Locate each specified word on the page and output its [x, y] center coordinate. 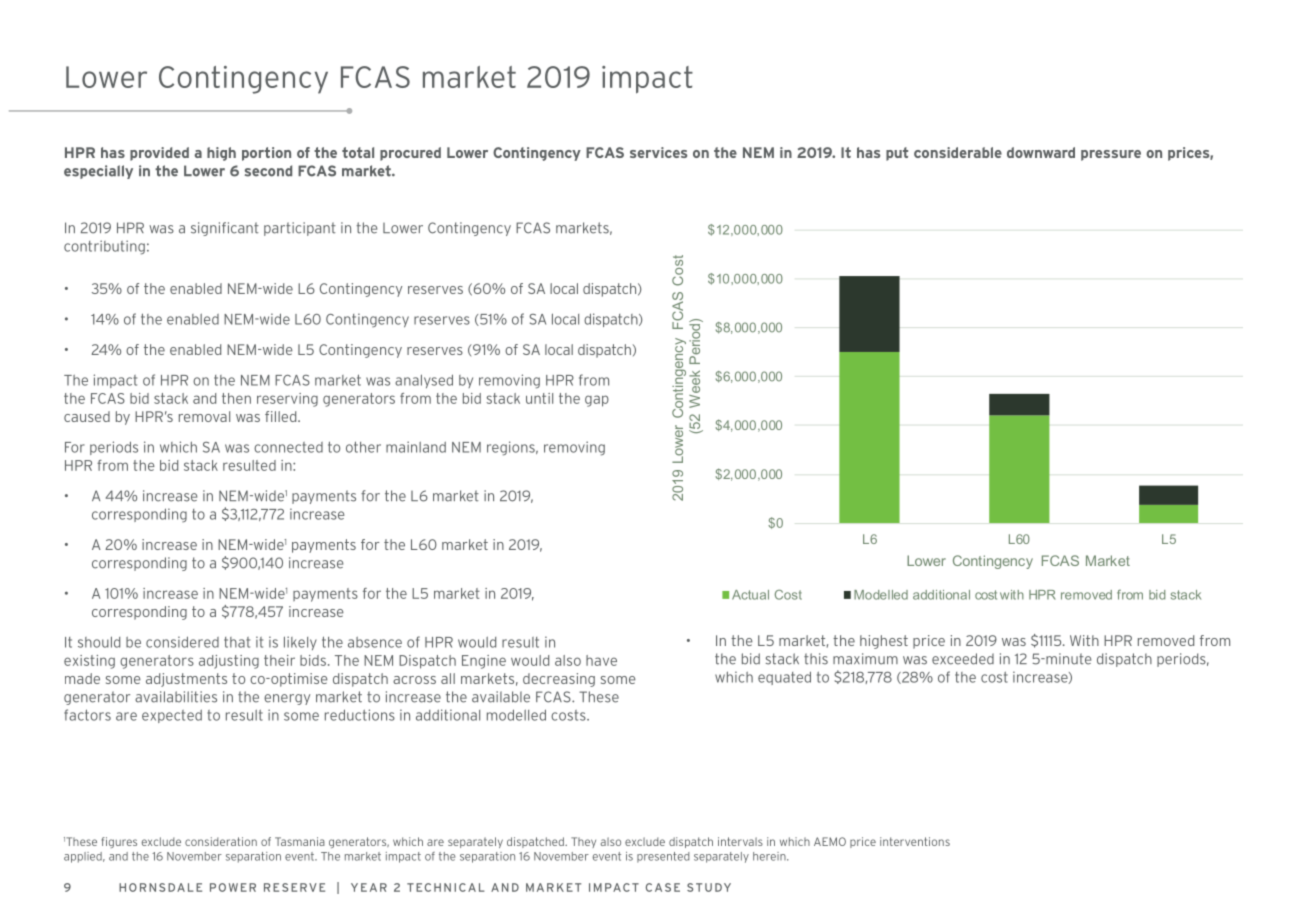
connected [288, 447]
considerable [958, 152]
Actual [750, 595]
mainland [416, 447]
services [658, 152]
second [268, 171]
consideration [221, 841]
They [583, 842]
